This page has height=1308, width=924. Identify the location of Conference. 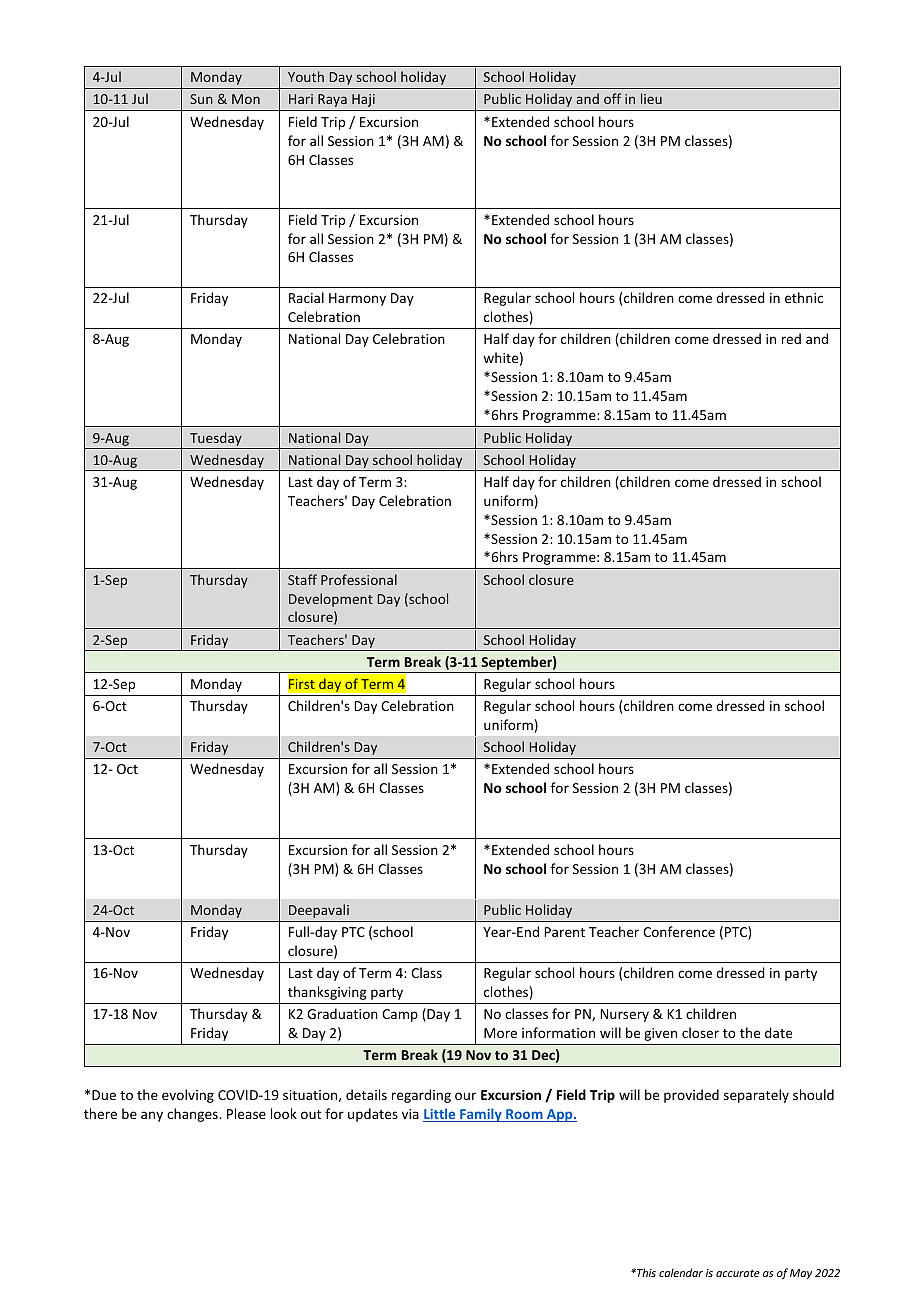
(679, 931).
